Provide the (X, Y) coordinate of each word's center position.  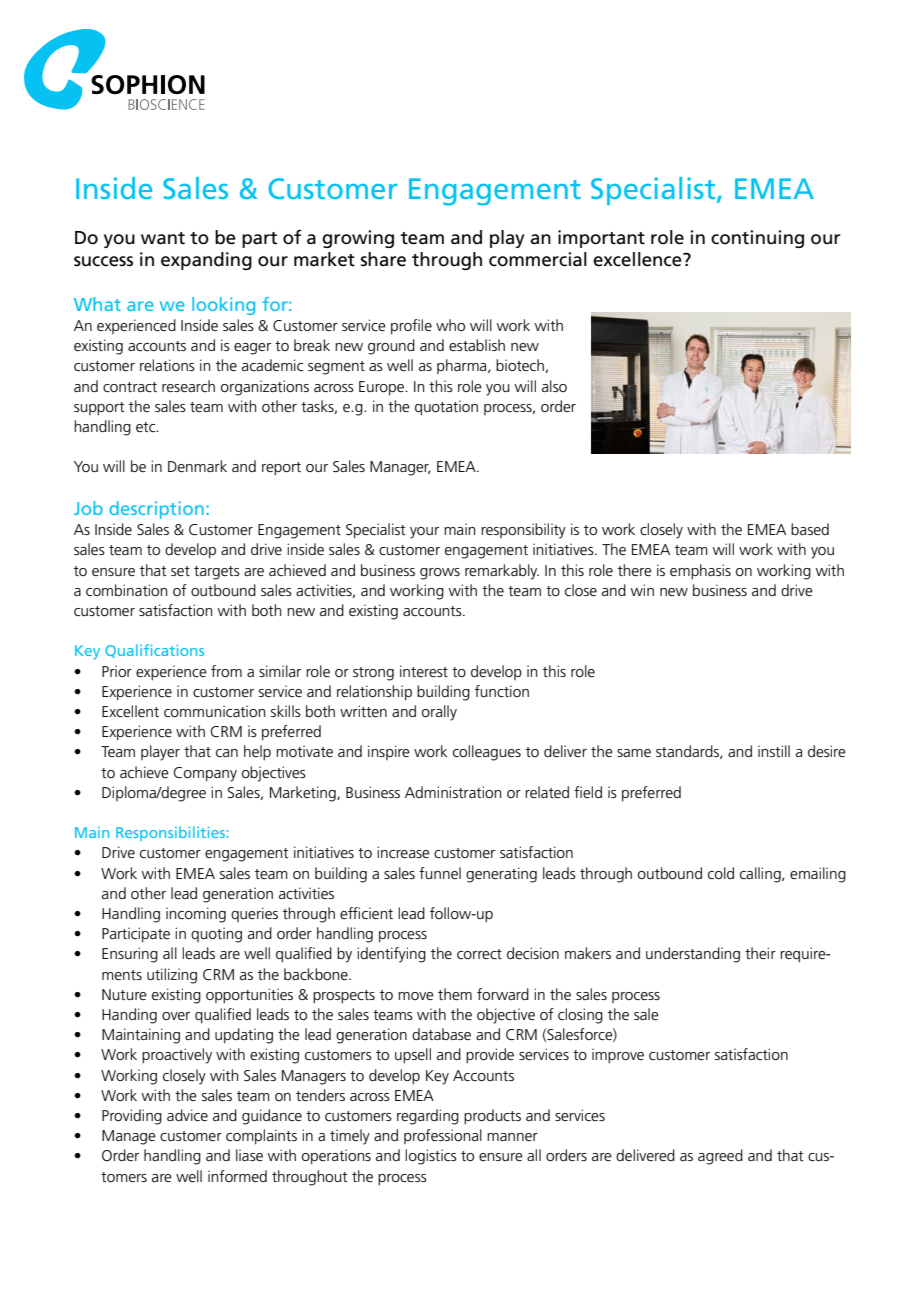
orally (439, 713)
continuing (757, 239)
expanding (206, 261)
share (383, 259)
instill (774, 751)
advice (187, 1115)
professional (443, 1136)
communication (215, 711)
